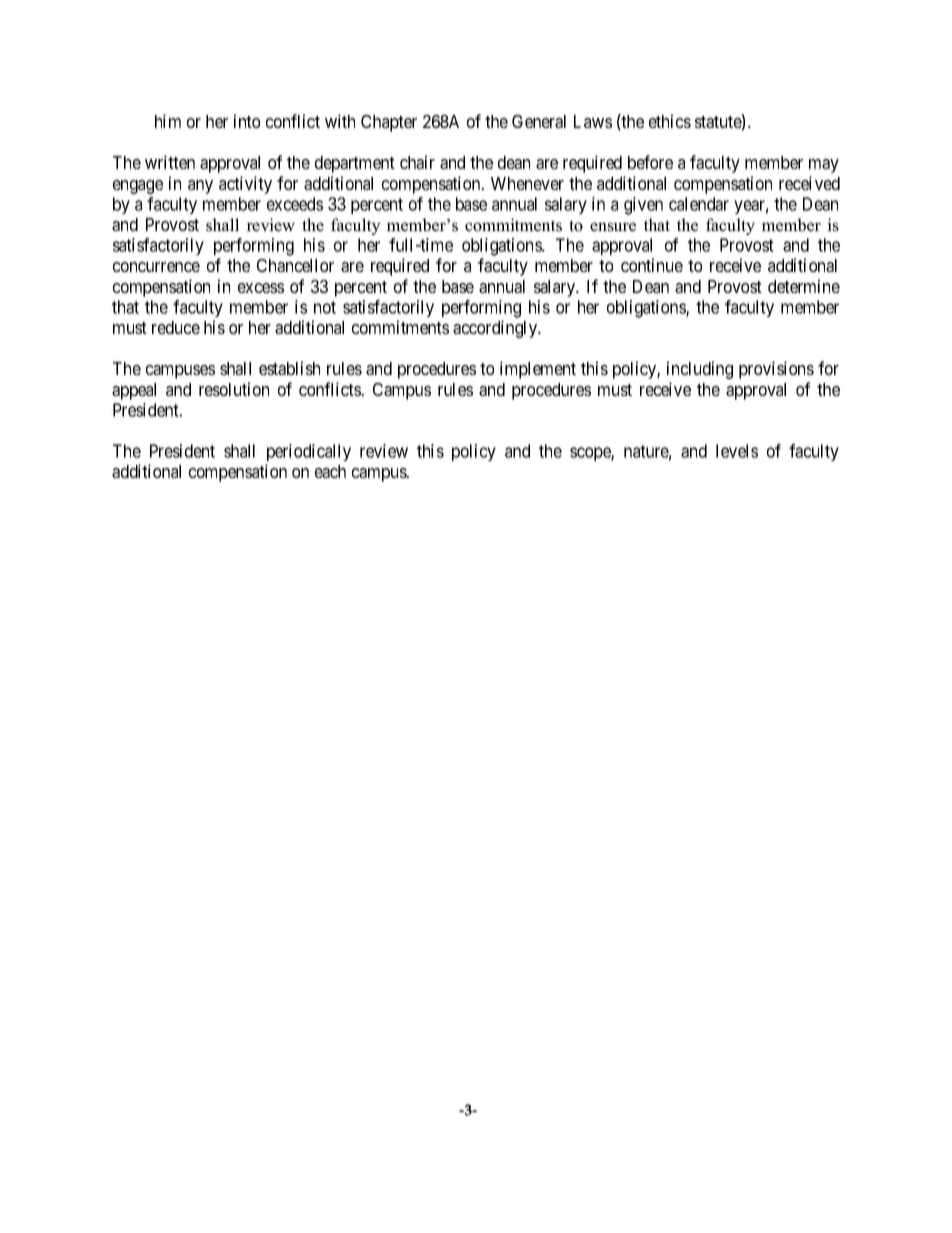 The height and width of the screenshot is (1233, 952). What do you see at coordinates (652, 265) in the screenshot?
I see `continue` at bounding box center [652, 265].
